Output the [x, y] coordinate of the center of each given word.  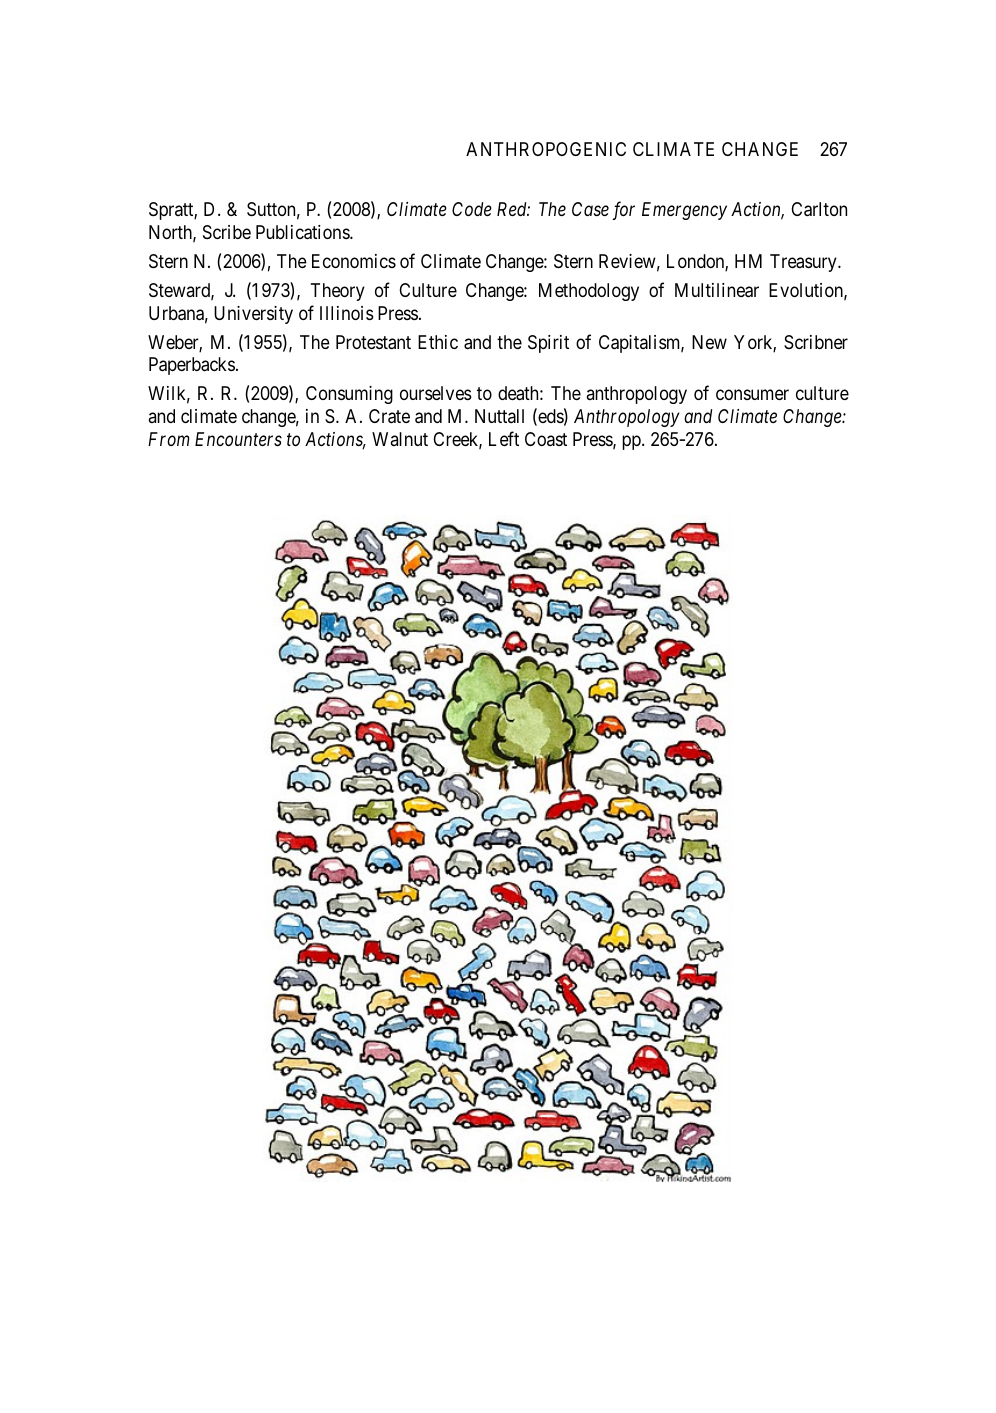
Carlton [819, 209]
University [253, 315]
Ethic [438, 342]
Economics [354, 261]
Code [472, 209]
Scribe [227, 232]
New [709, 342]
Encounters [238, 439]
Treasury [804, 263]
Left [504, 438]
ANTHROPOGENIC [546, 149]
